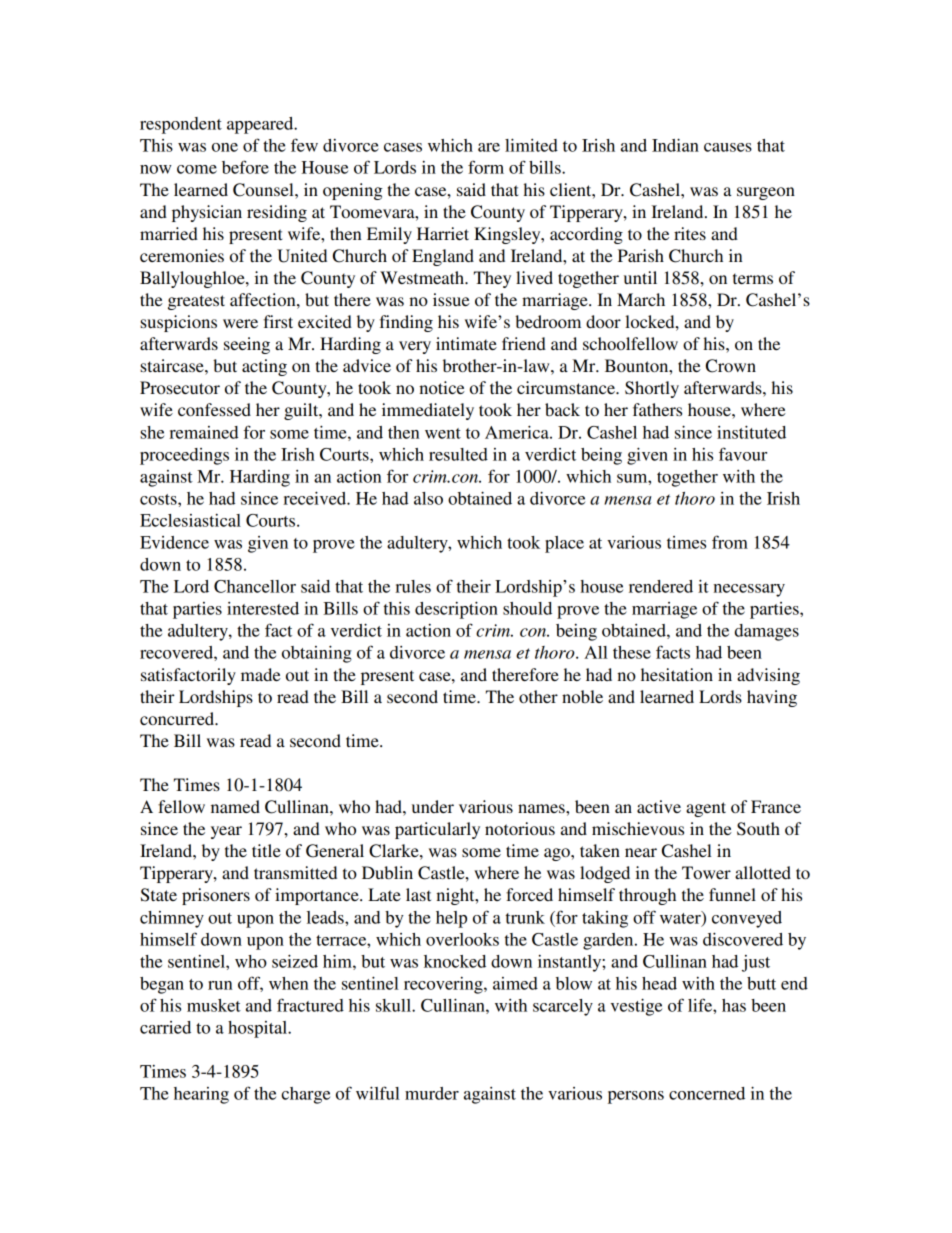  What do you see at coordinates (486, 167) in the screenshot?
I see `form` at bounding box center [486, 167].
